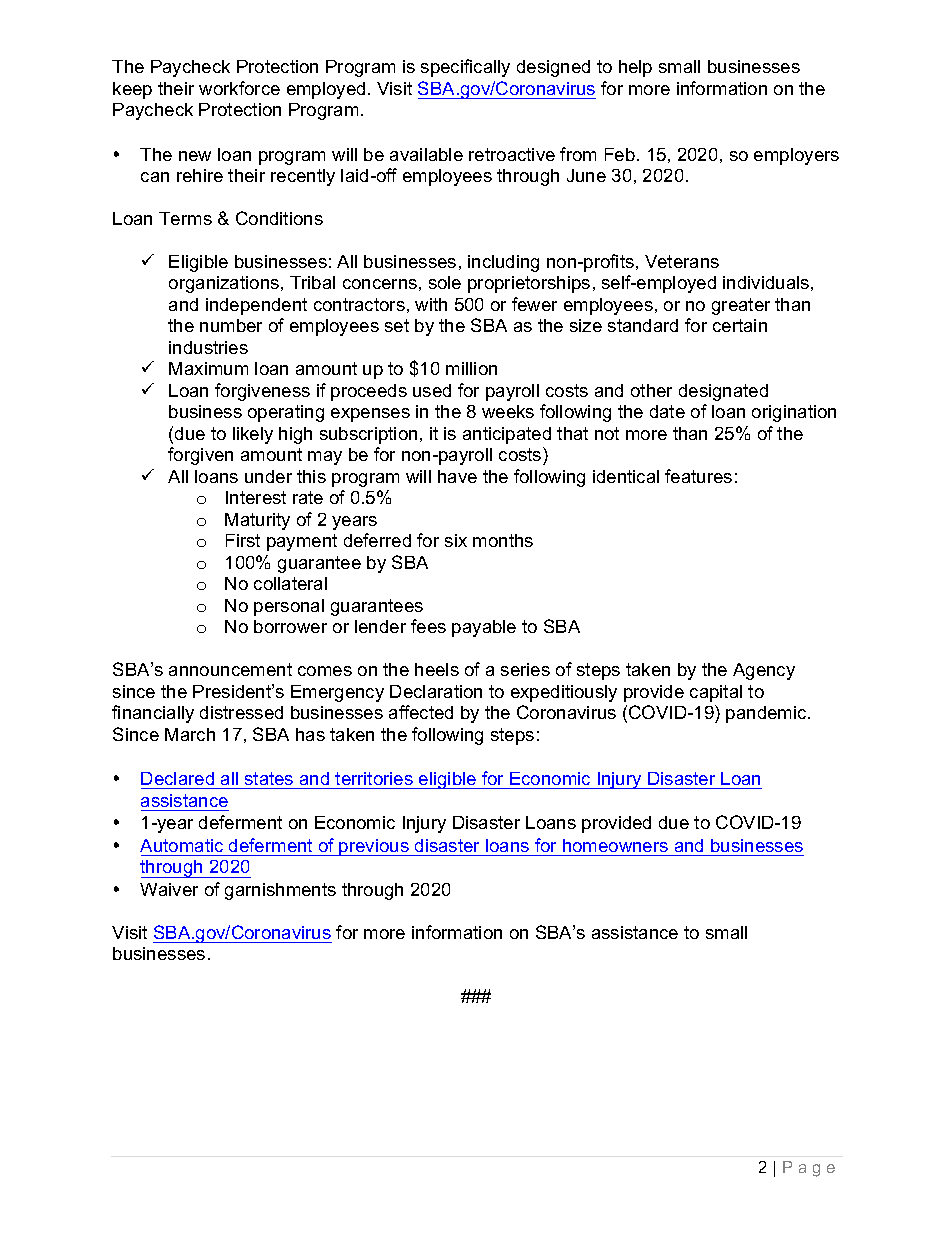  What do you see at coordinates (615, 845) in the screenshot?
I see `homeowners` at bounding box center [615, 845].
